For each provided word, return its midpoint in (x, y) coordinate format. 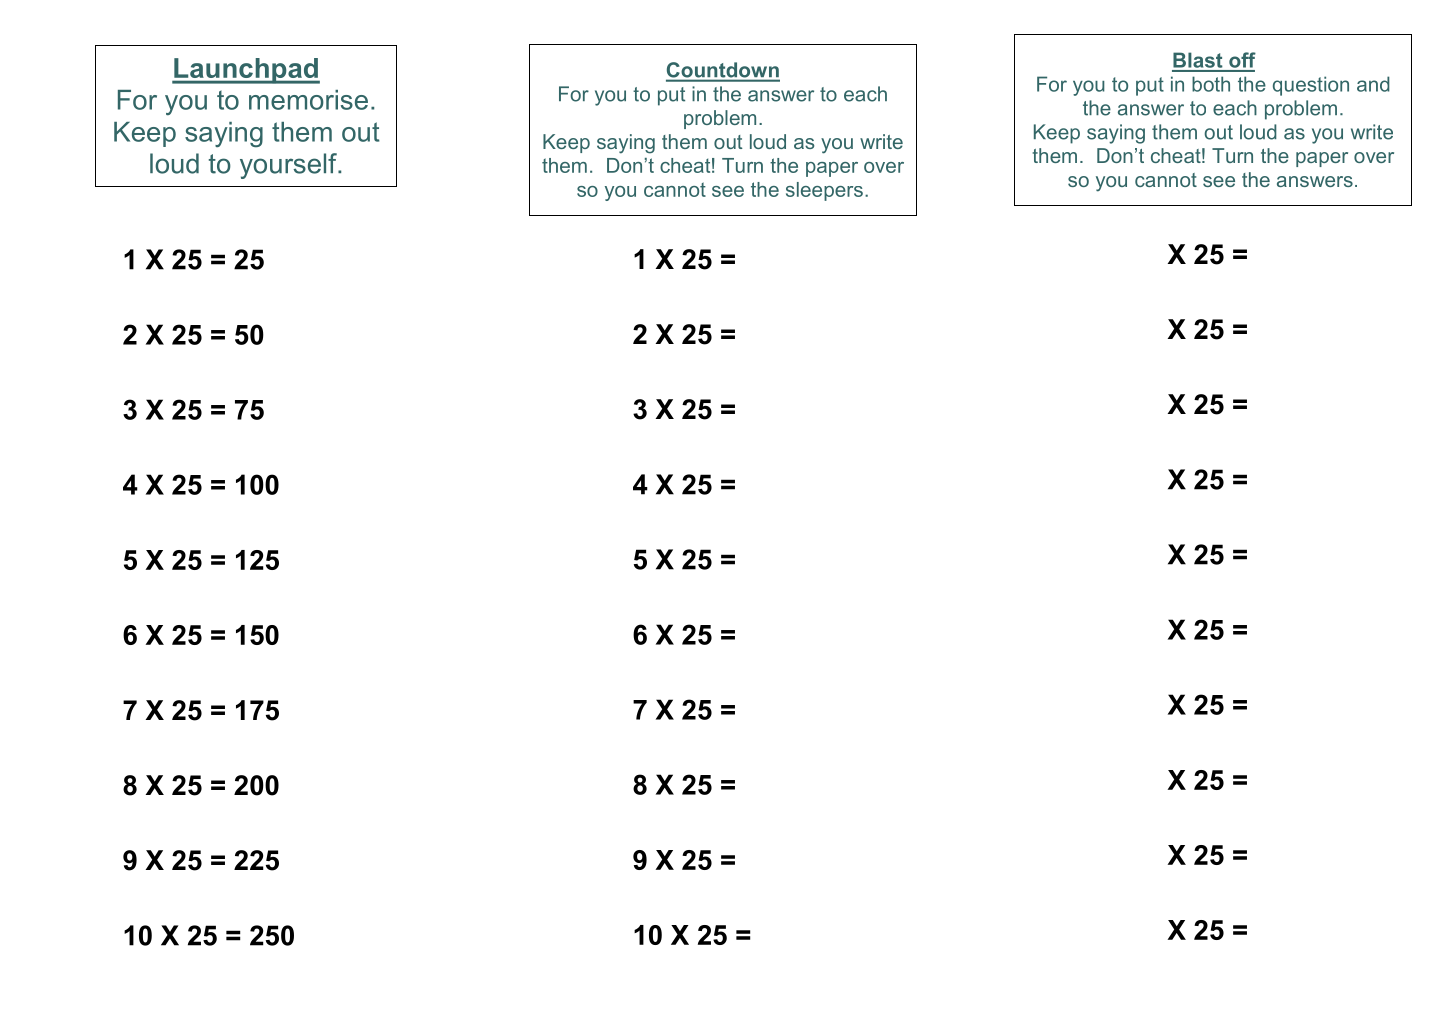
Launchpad (246, 71)
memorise (308, 100)
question (1311, 86)
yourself (289, 166)
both (1211, 84)
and (1373, 84)
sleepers (824, 191)
